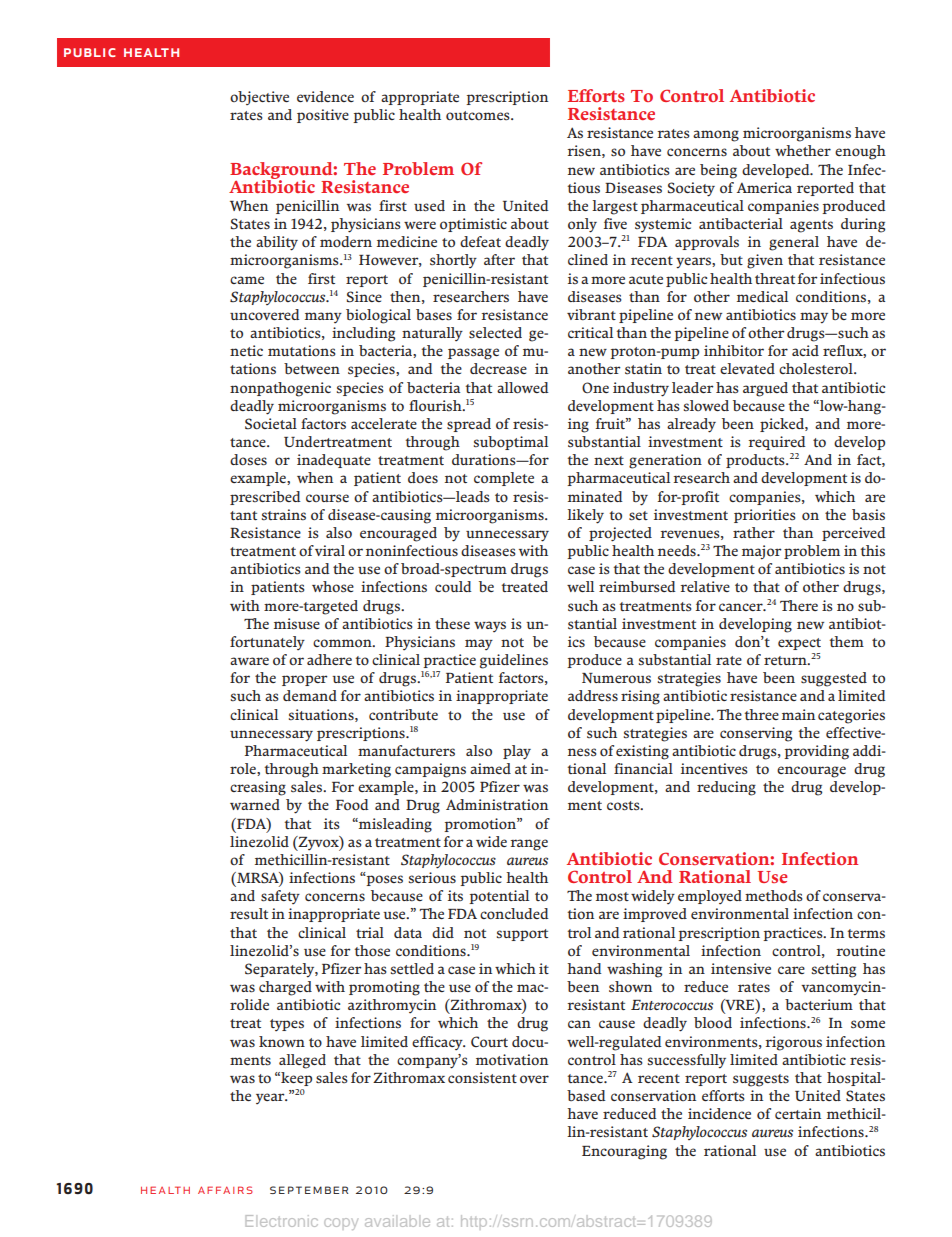  I want to click on September, so click(309, 1190).
